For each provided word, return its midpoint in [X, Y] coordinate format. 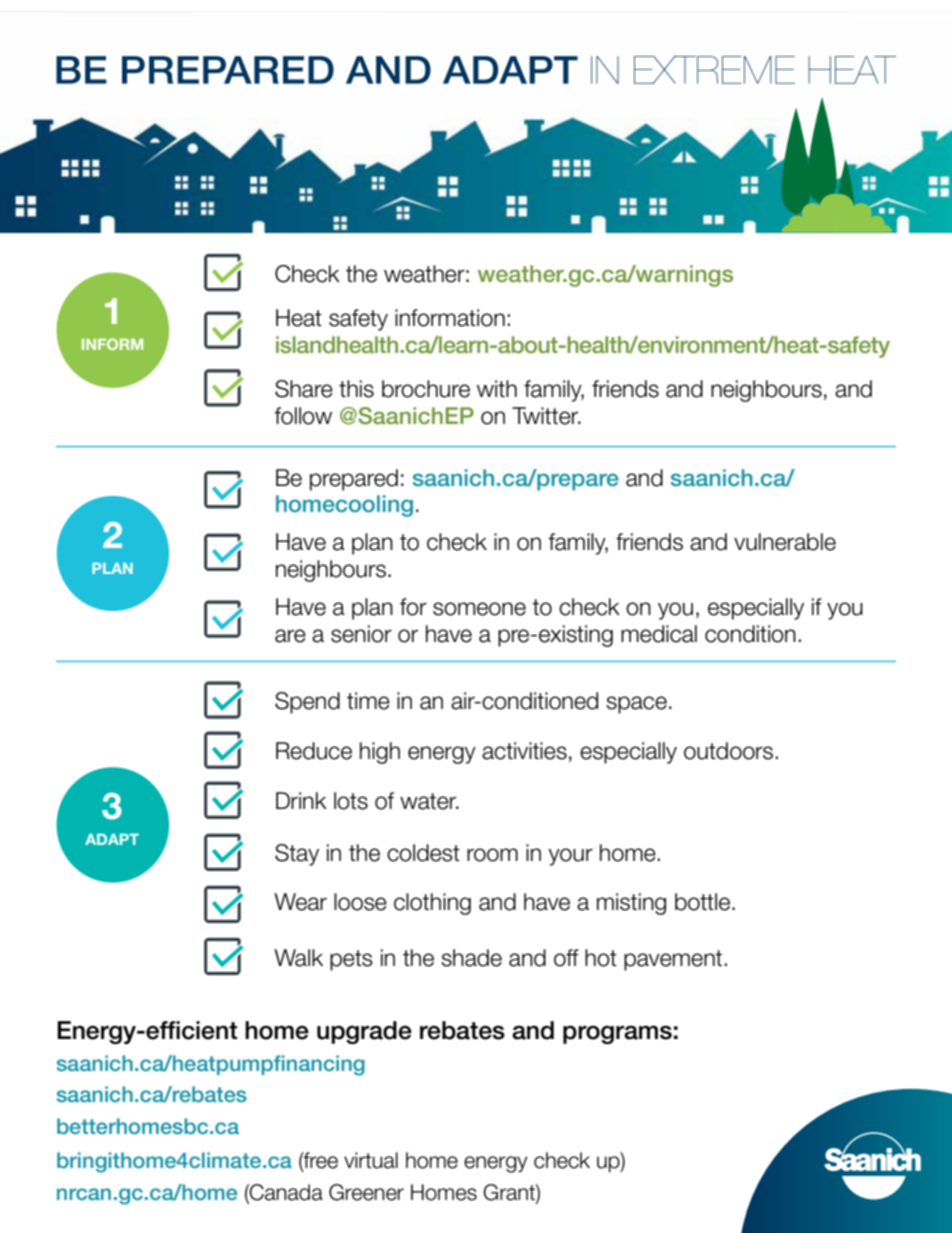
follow [303, 416]
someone [479, 609]
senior [361, 634]
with [497, 388]
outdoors [728, 751]
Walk [298, 958]
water [429, 801]
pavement [673, 960]
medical [659, 634]
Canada [285, 1192]
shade [471, 958]
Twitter [546, 416]
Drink [301, 800]
